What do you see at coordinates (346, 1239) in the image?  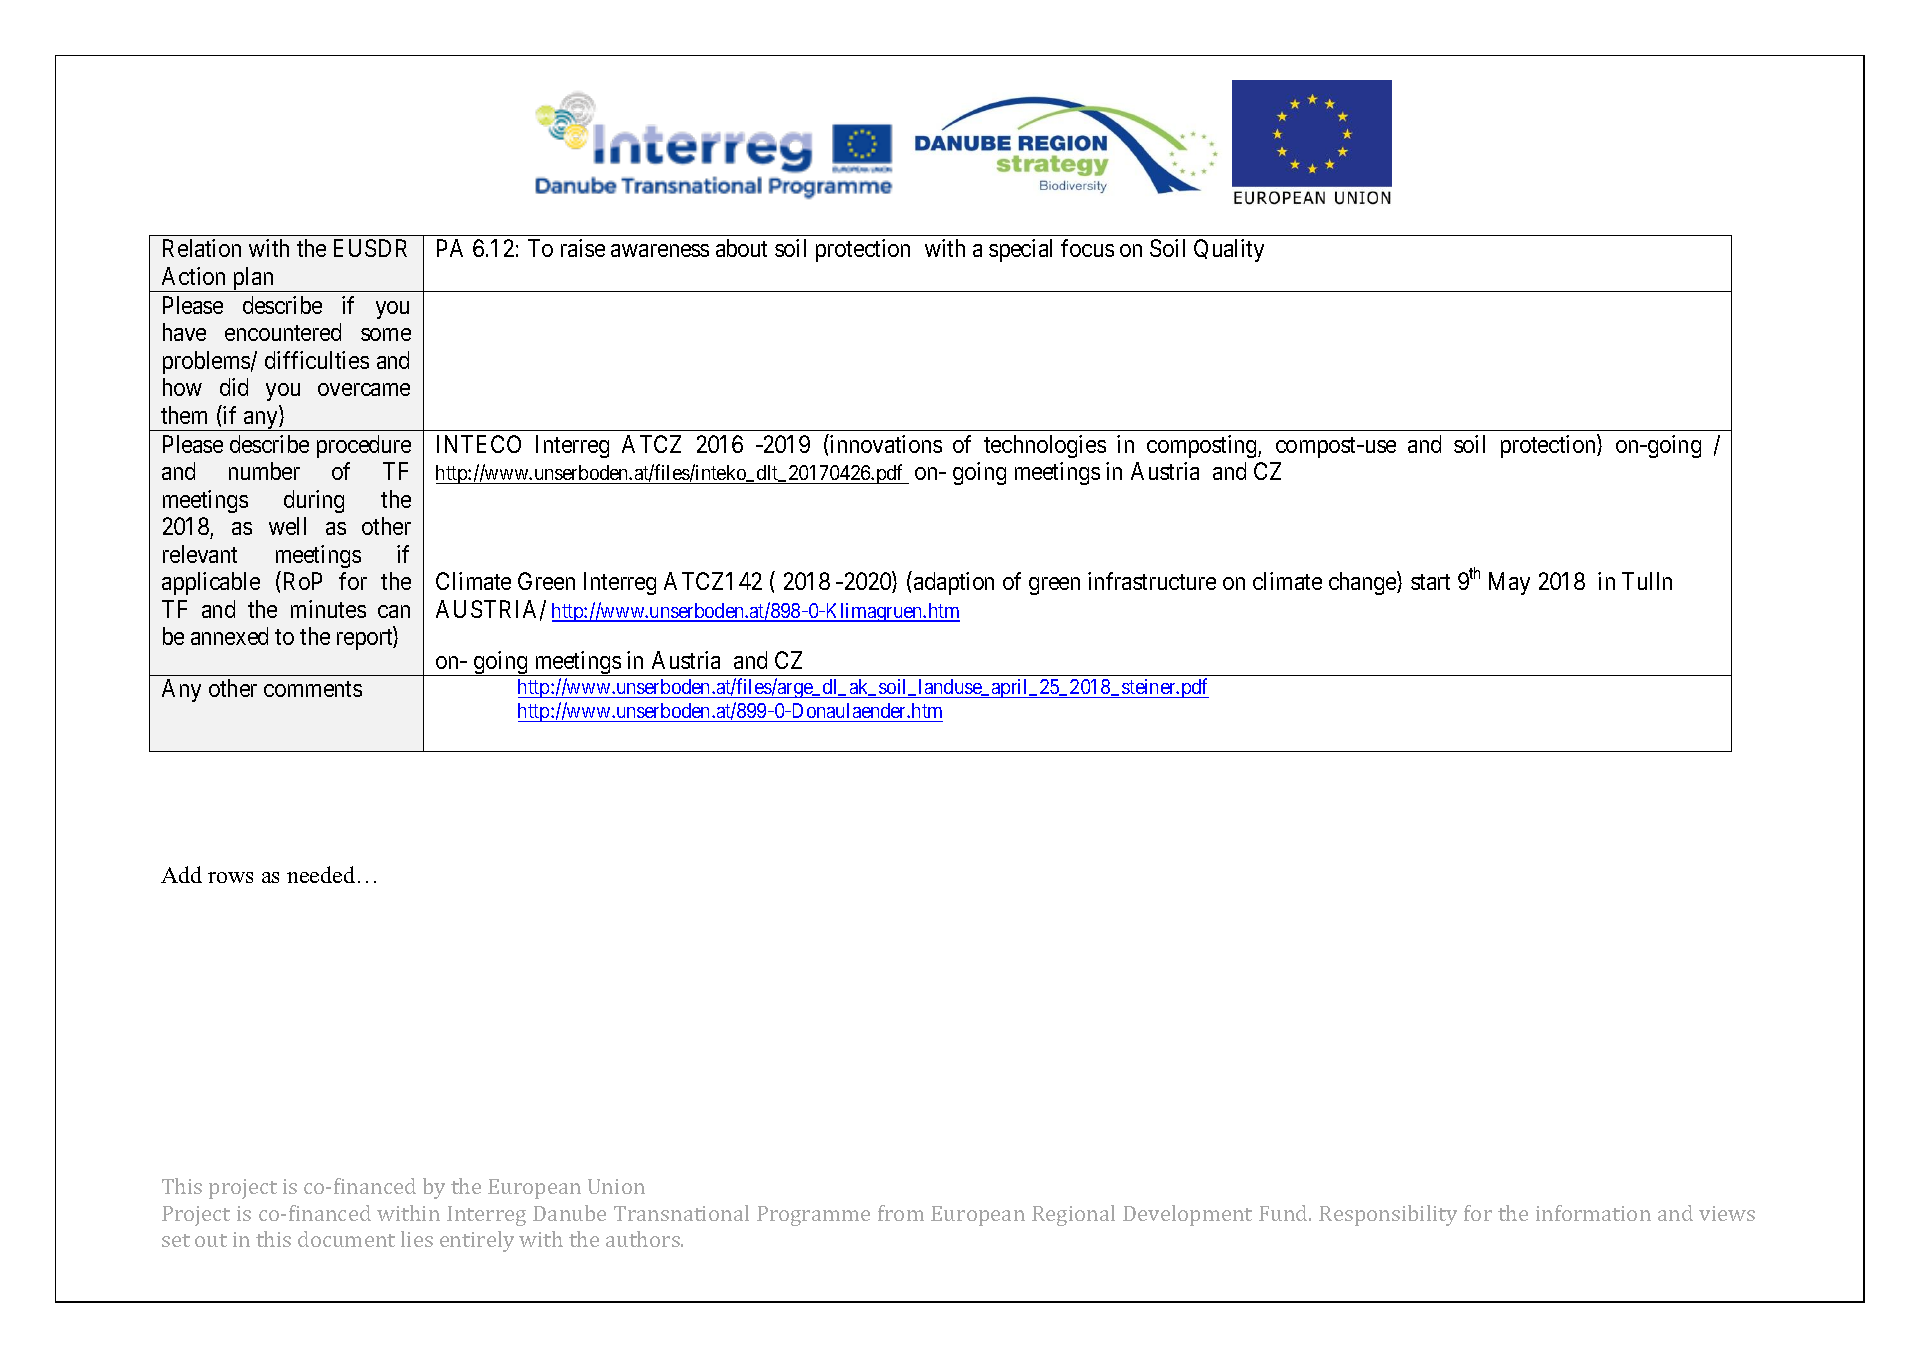 I see `document` at bounding box center [346, 1239].
